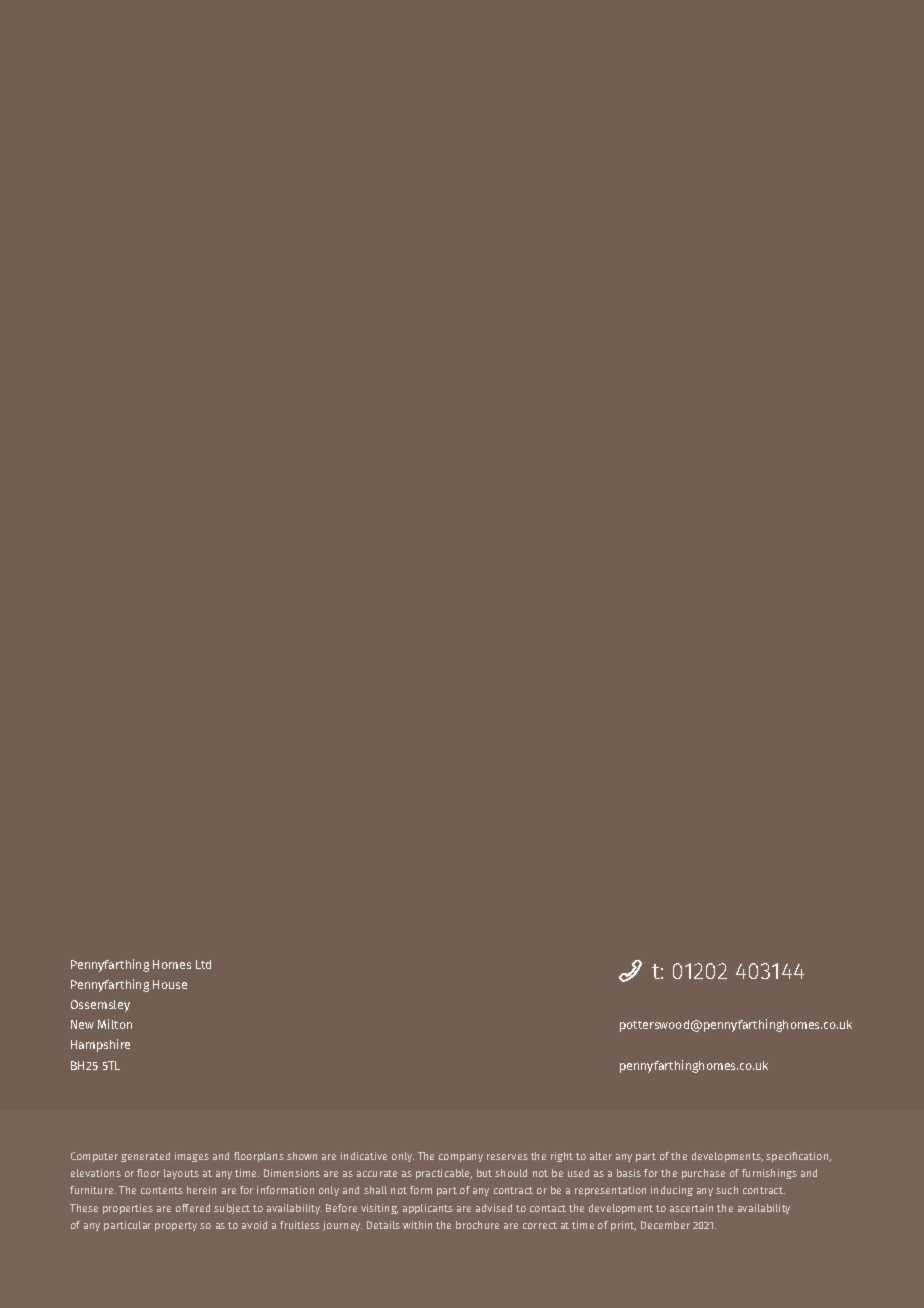  I want to click on property, so click(176, 1226).
